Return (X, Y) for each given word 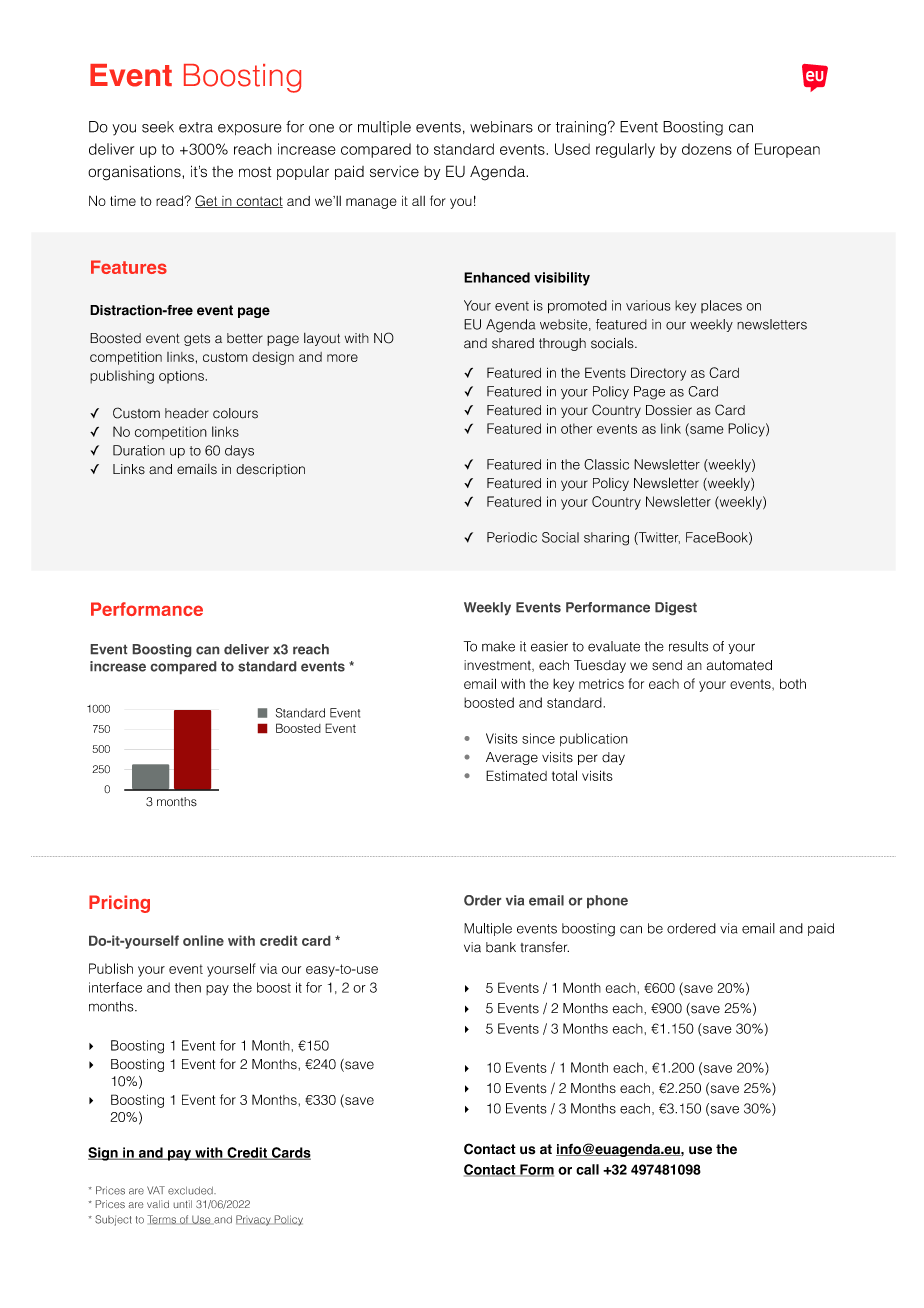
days (239, 451)
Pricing (119, 904)
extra (196, 127)
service (394, 171)
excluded (191, 1191)
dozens (707, 149)
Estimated (516, 775)
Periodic (512, 537)
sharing (606, 539)
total (564, 775)
